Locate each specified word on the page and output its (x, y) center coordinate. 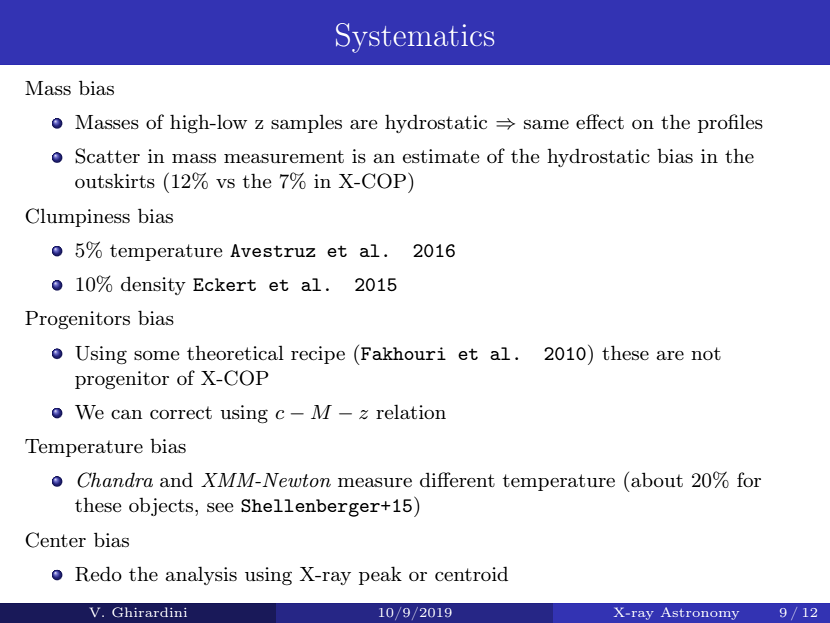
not (706, 353)
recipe (318, 355)
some (157, 355)
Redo (98, 574)
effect (600, 121)
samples (306, 123)
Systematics (415, 38)
